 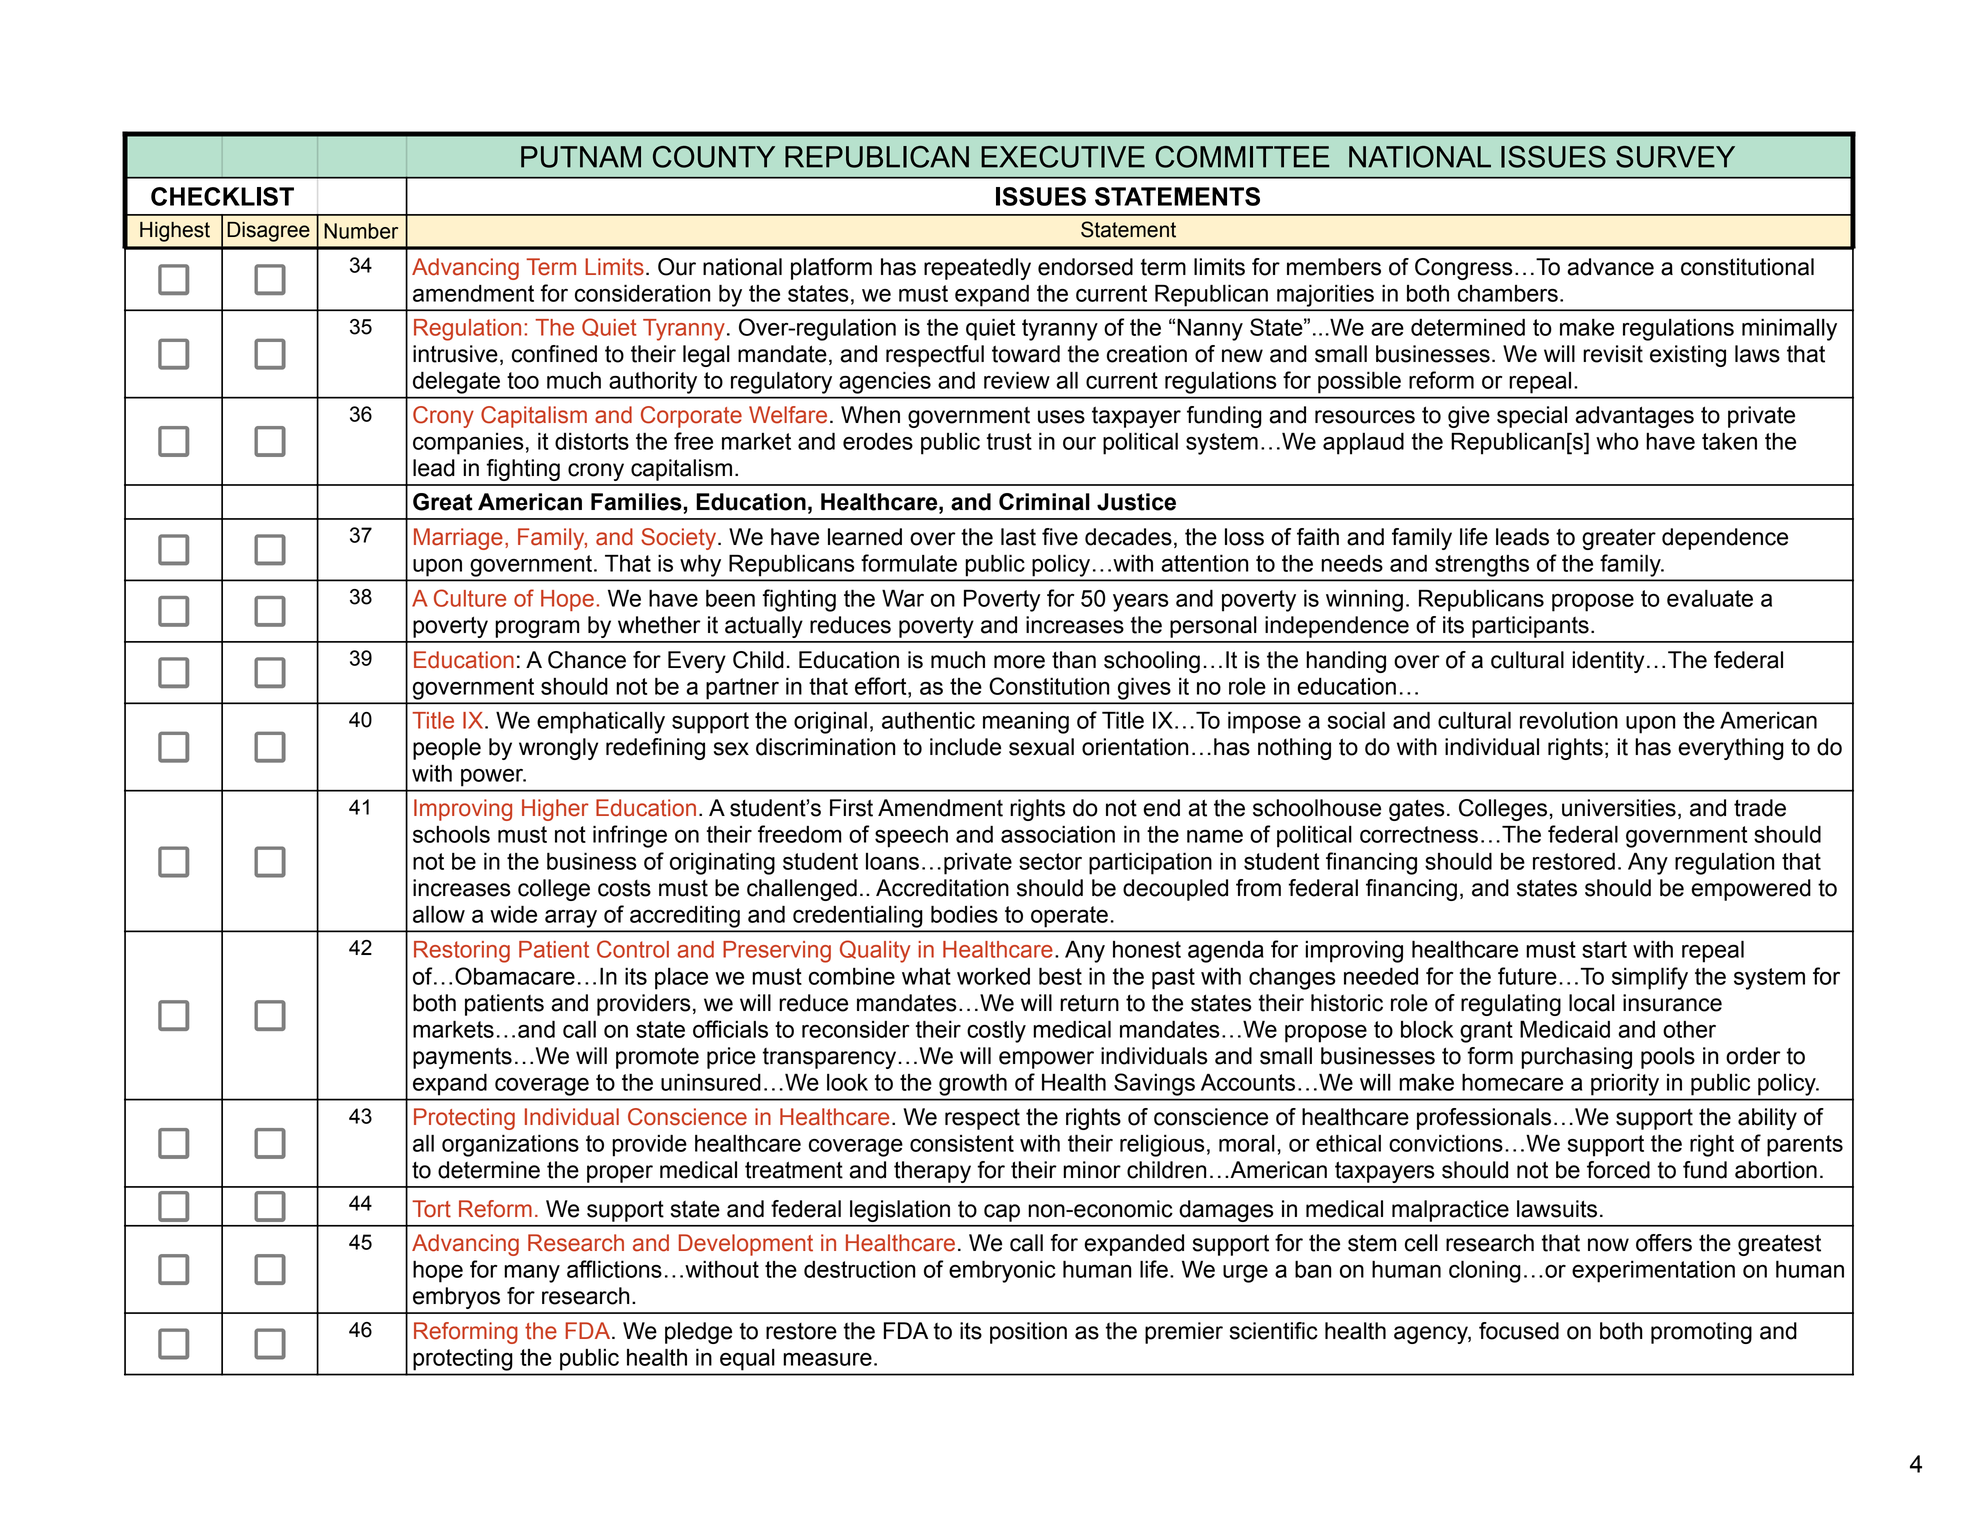 What do you see at coordinates (1675, 157) in the screenshot?
I see `SURVEY` at bounding box center [1675, 157].
